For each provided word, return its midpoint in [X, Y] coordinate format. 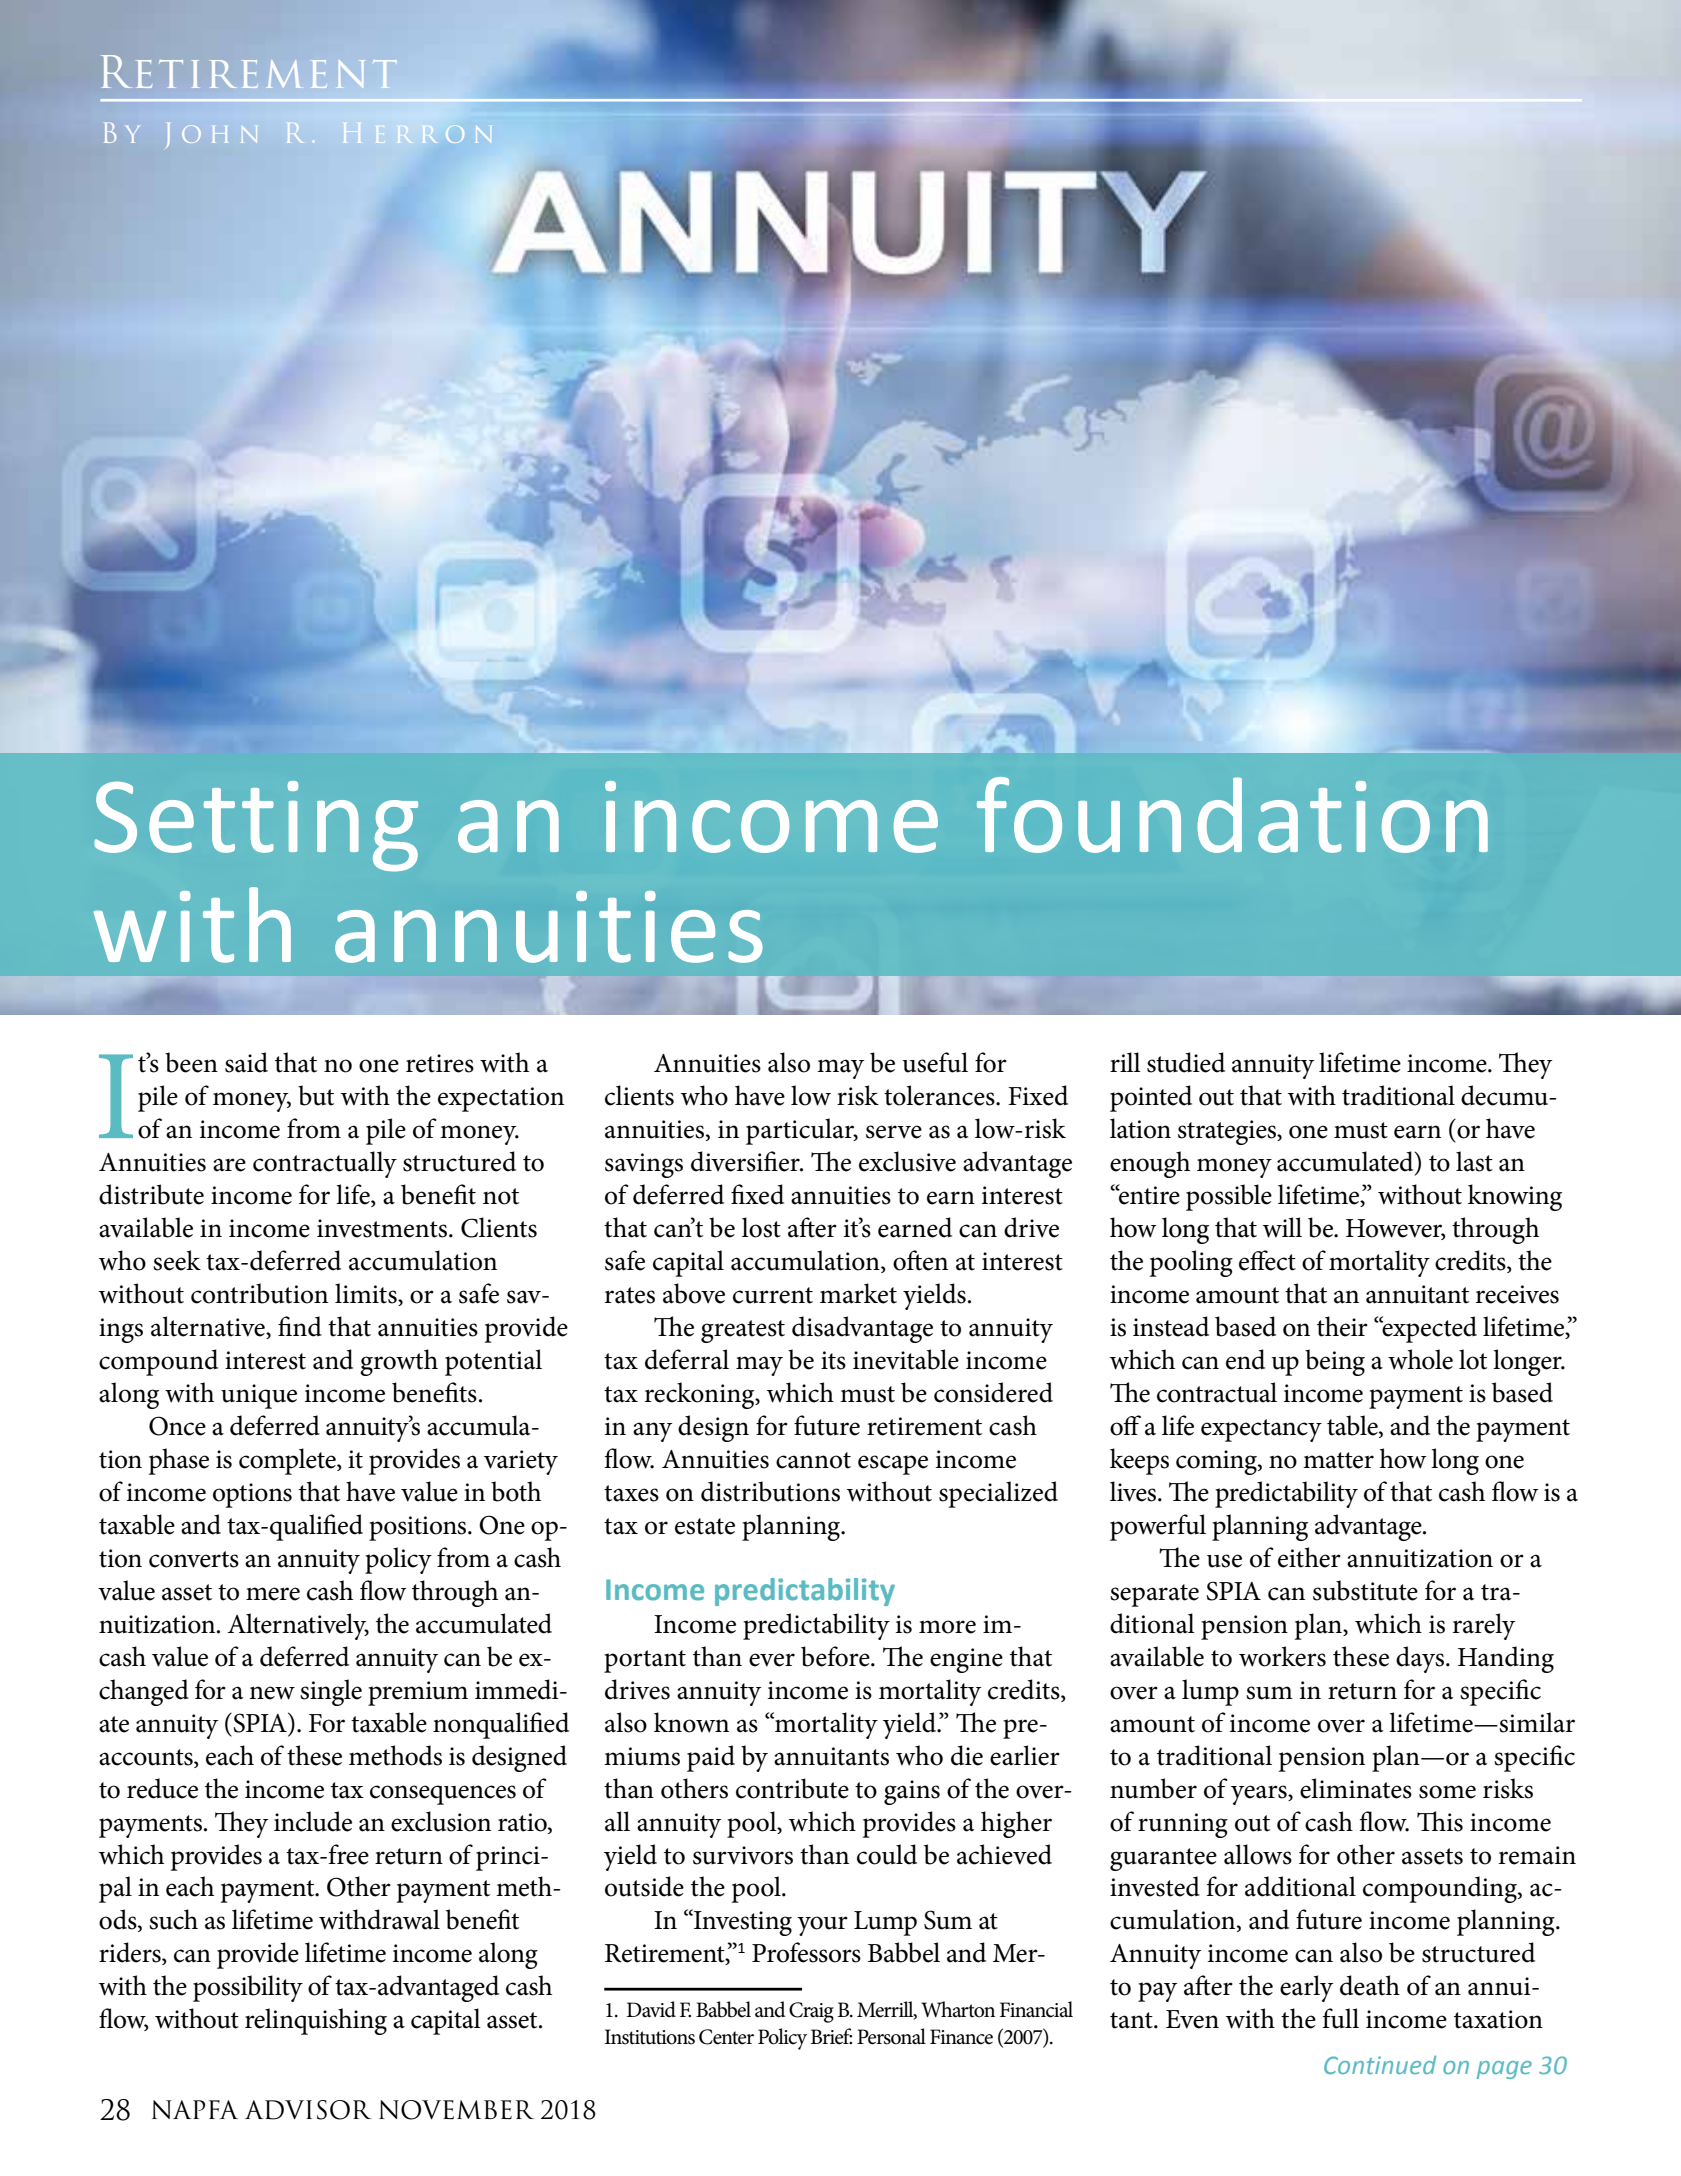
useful [935, 1062]
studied [1186, 1062]
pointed [1151, 1098]
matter [1338, 1460]
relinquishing [316, 2021]
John [212, 135]
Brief [831, 2036]
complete [288, 1461]
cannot [813, 1460]
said [246, 1062]
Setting [256, 826]
